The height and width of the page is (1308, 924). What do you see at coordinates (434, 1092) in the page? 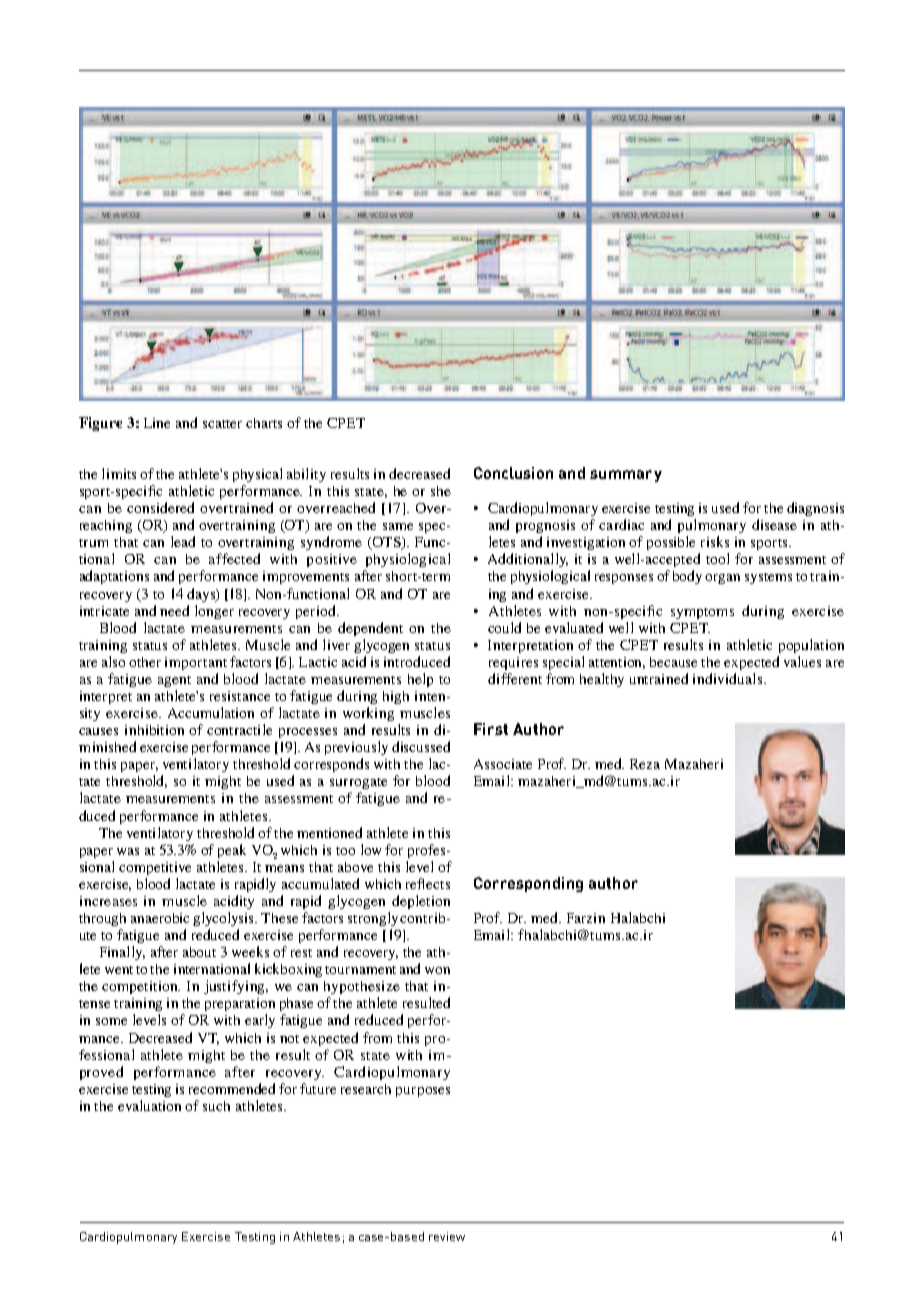
I see `poses` at bounding box center [434, 1092].
